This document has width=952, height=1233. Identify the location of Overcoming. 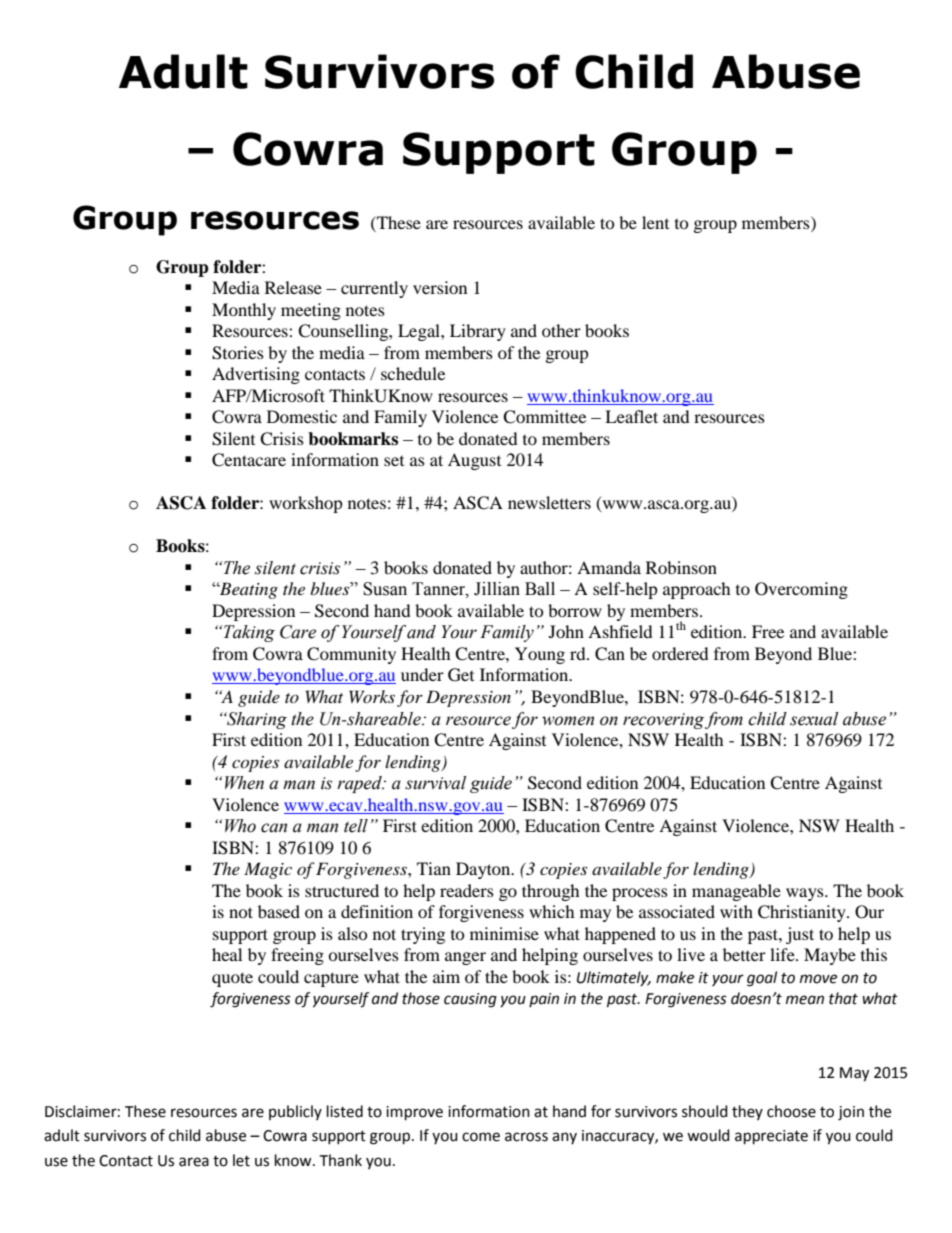
(801, 590).
